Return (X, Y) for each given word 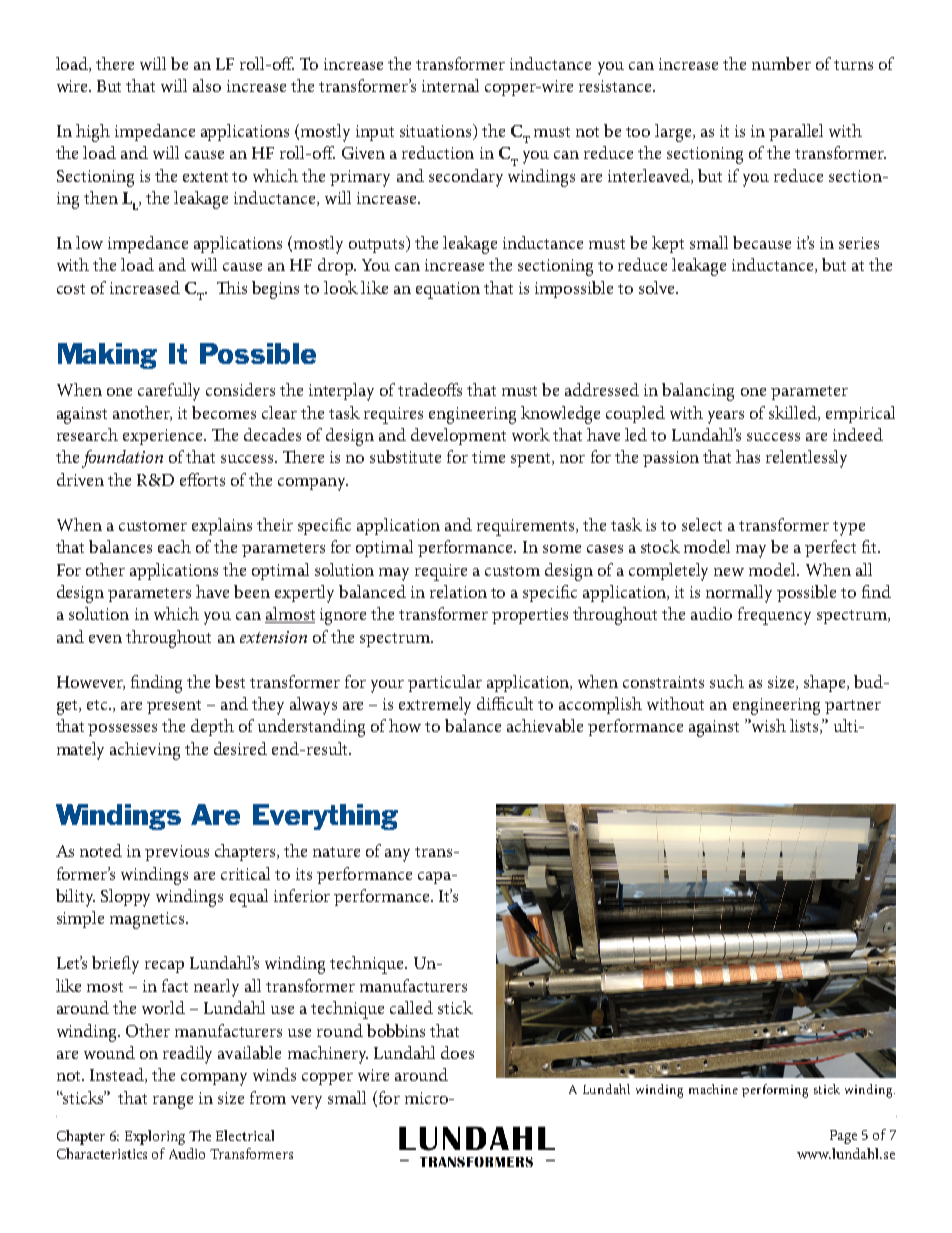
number (781, 63)
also (207, 85)
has (748, 456)
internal (450, 85)
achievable (545, 725)
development (458, 436)
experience (164, 437)
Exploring (155, 1137)
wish (768, 725)
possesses (122, 730)
